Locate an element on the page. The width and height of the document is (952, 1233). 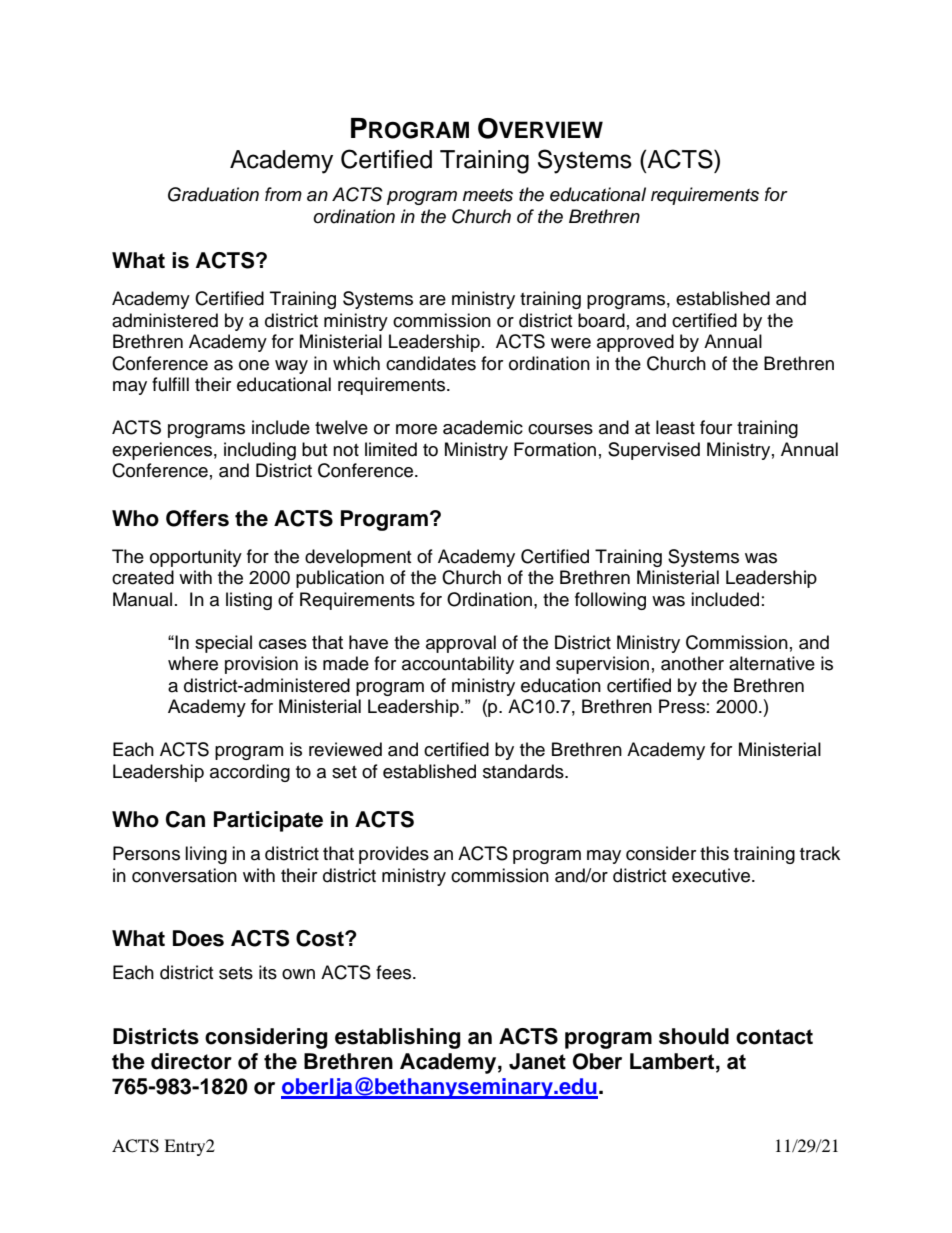
standards is located at coordinates (524, 771).
